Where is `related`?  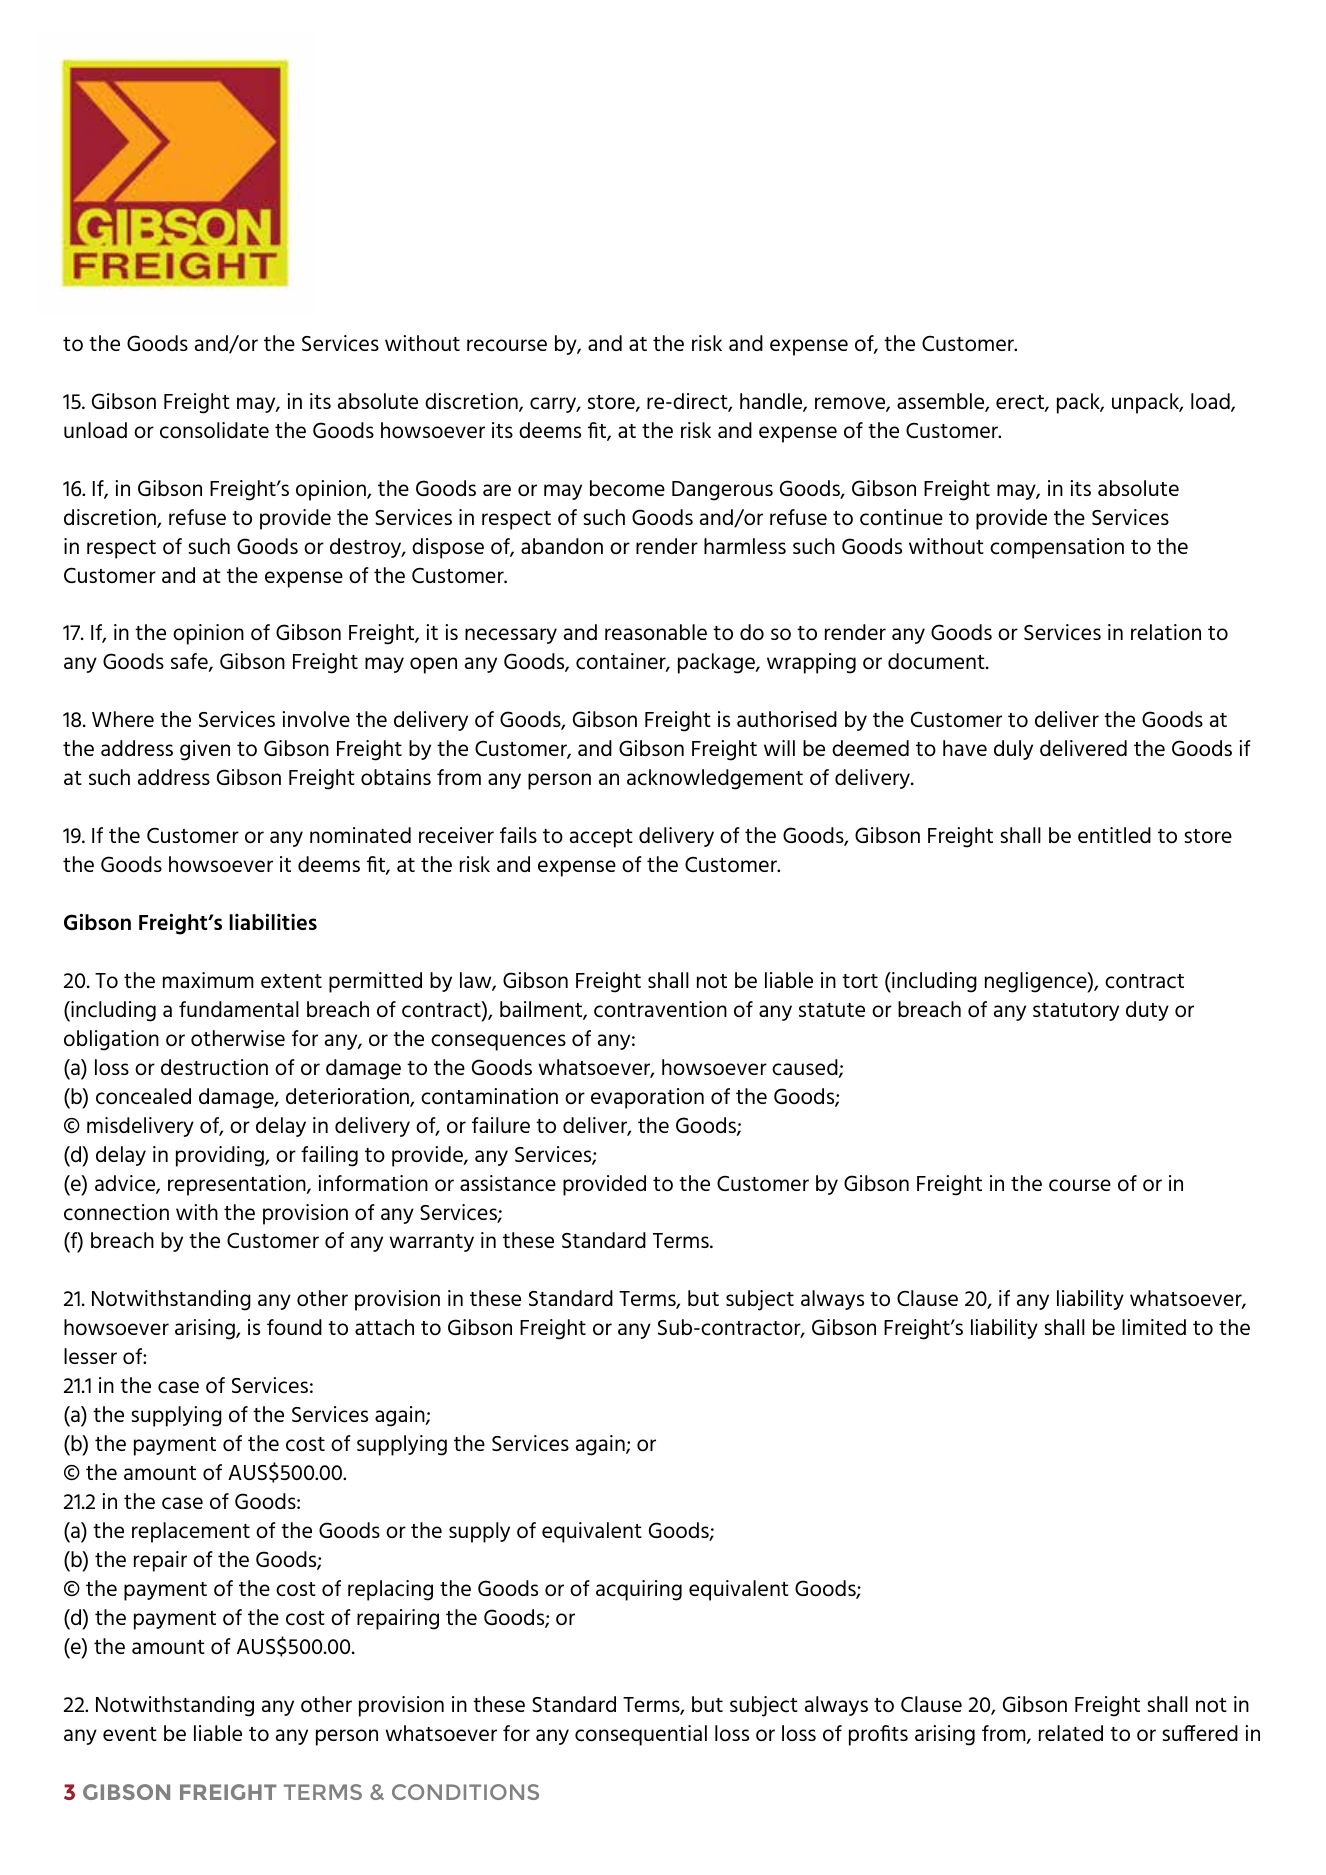 related is located at coordinates (1071, 1733).
